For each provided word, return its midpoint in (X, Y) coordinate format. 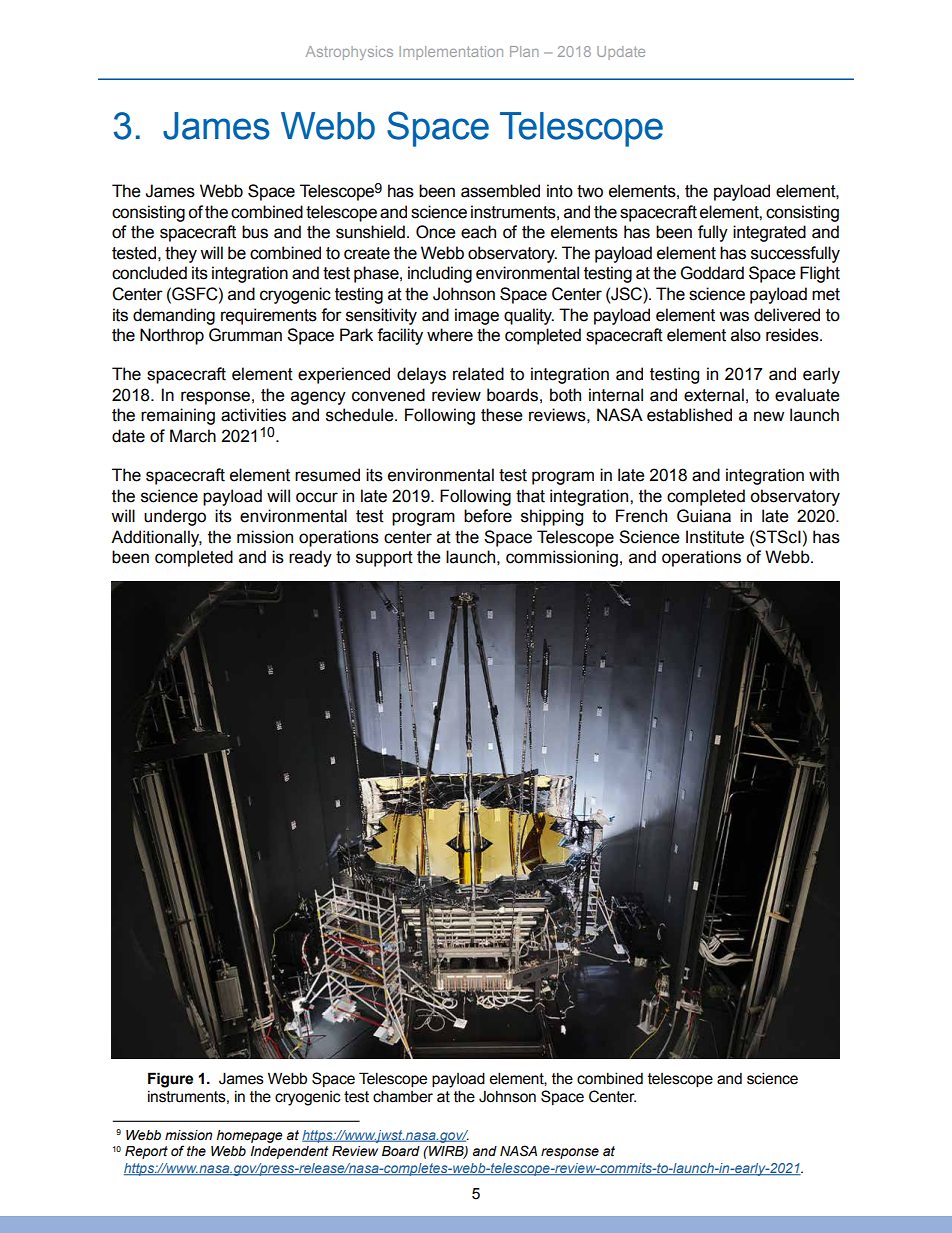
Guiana (704, 516)
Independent (289, 1152)
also (746, 335)
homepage (249, 1136)
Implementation (451, 53)
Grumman (245, 335)
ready (310, 558)
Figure (170, 1080)
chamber (403, 1096)
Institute (715, 537)
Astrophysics (349, 53)
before (488, 516)
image (477, 316)
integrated (769, 233)
